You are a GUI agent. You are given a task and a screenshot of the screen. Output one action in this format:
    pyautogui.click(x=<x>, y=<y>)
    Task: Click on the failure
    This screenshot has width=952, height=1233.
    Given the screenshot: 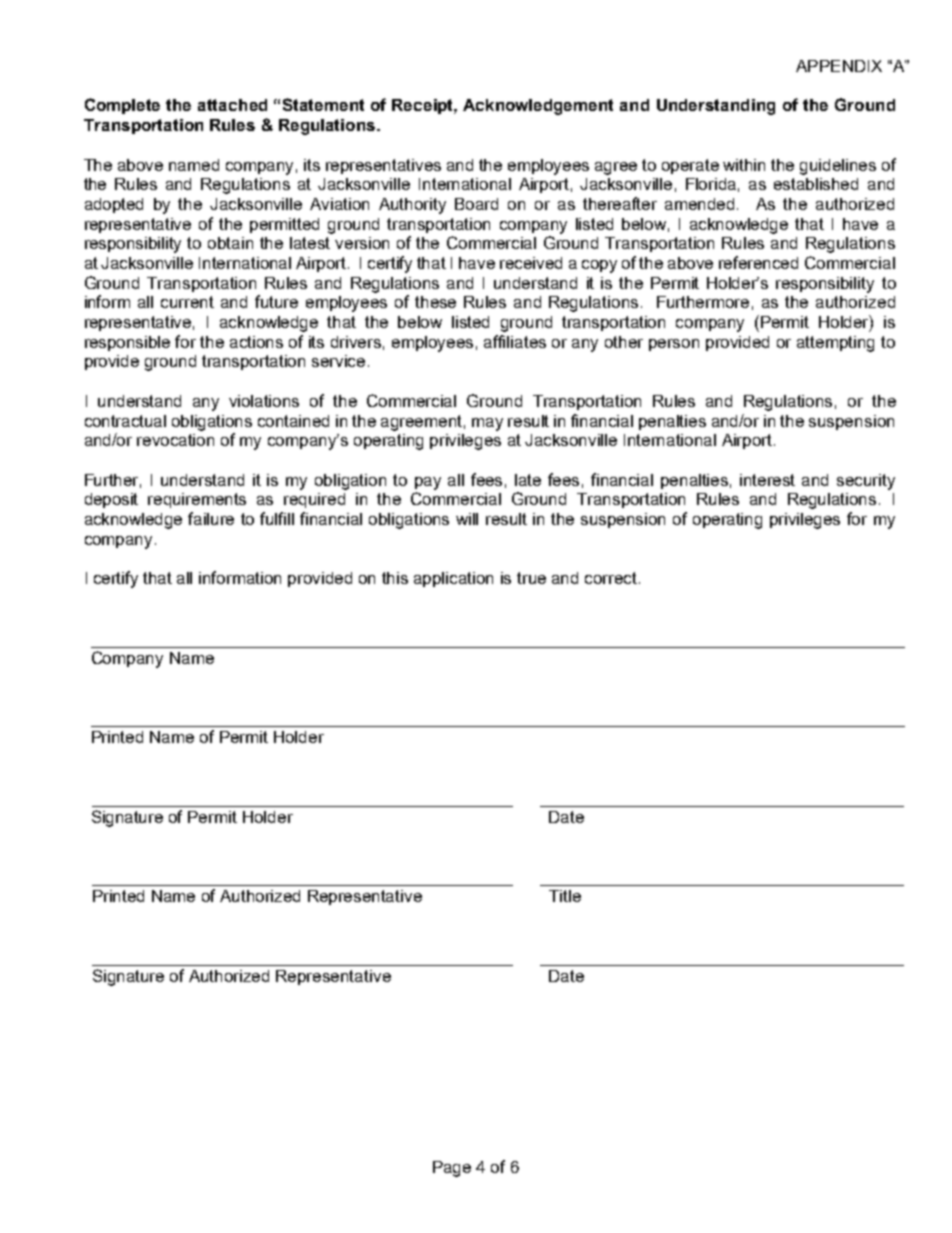 What is the action you would take?
    pyautogui.click(x=211, y=518)
